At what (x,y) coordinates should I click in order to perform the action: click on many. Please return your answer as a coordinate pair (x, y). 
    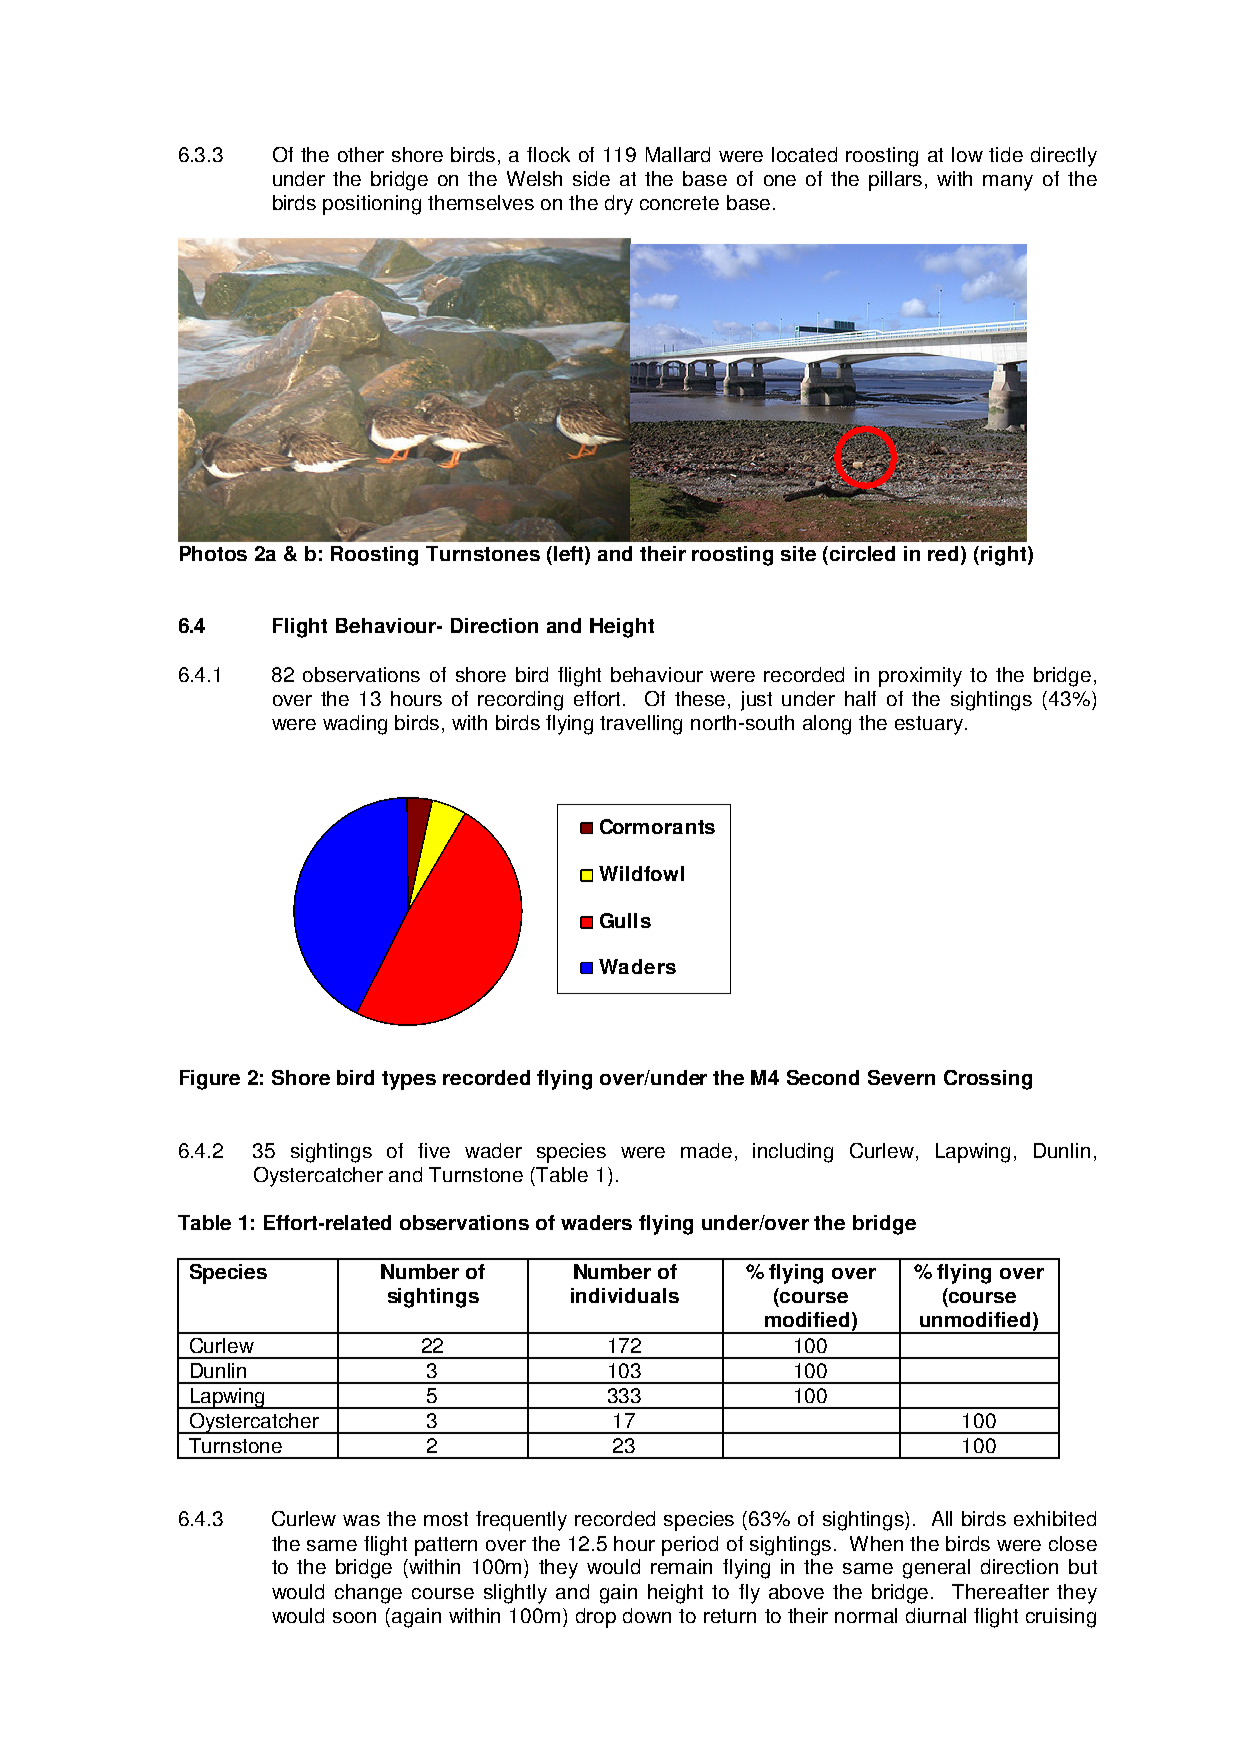
    Looking at the image, I should click on (1008, 183).
